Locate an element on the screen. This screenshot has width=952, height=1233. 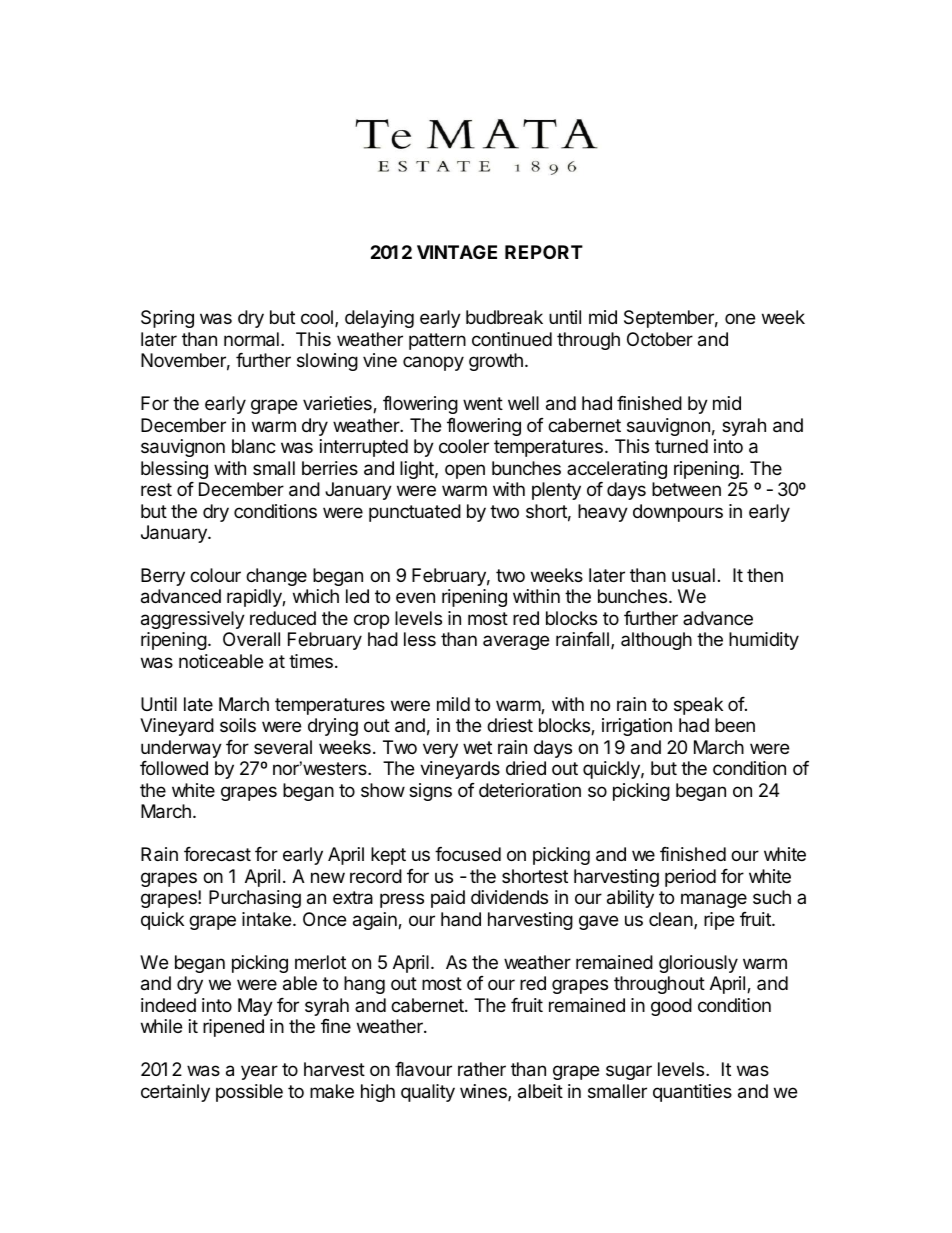
soils is located at coordinates (238, 725).
